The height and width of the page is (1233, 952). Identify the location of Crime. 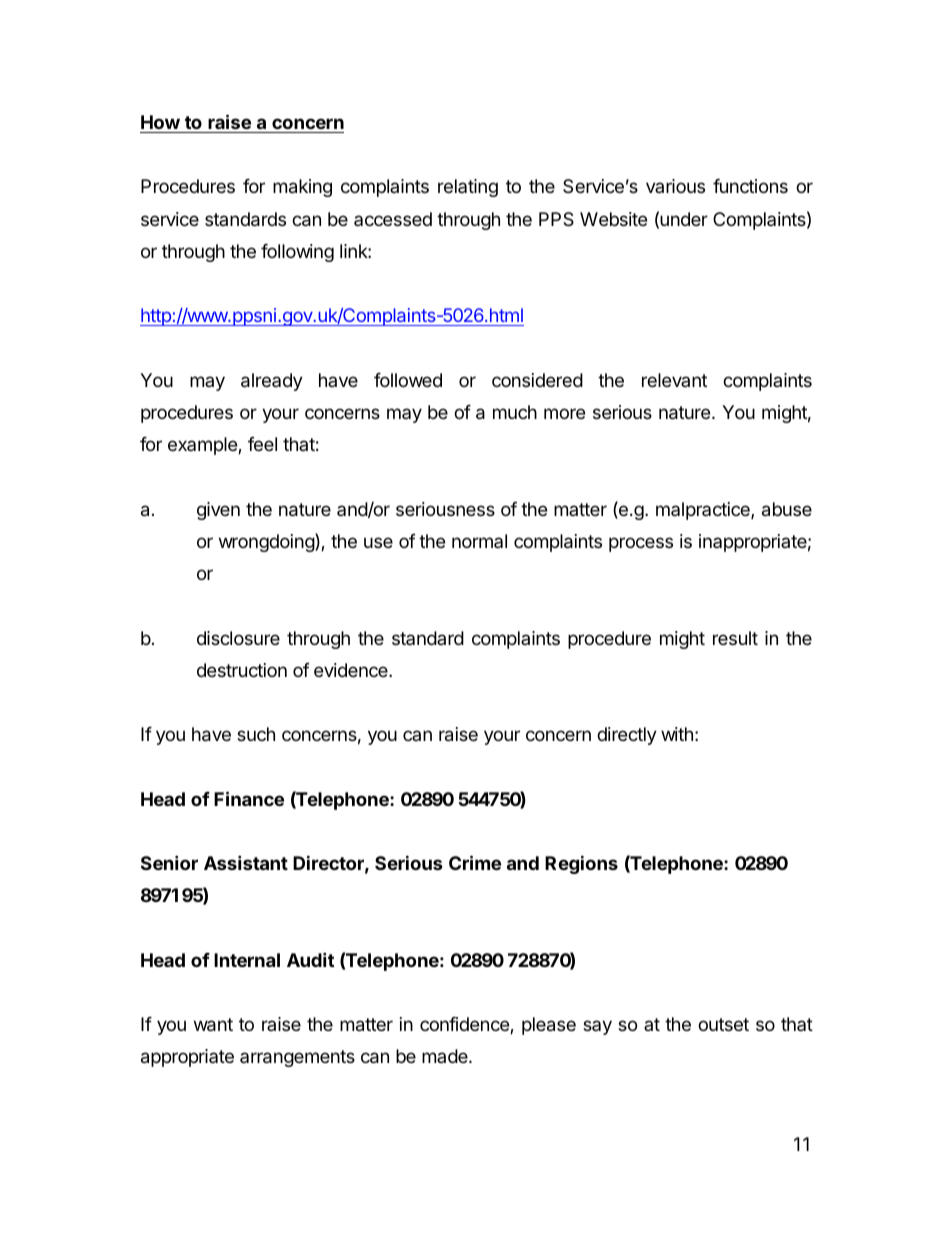
(475, 862).
